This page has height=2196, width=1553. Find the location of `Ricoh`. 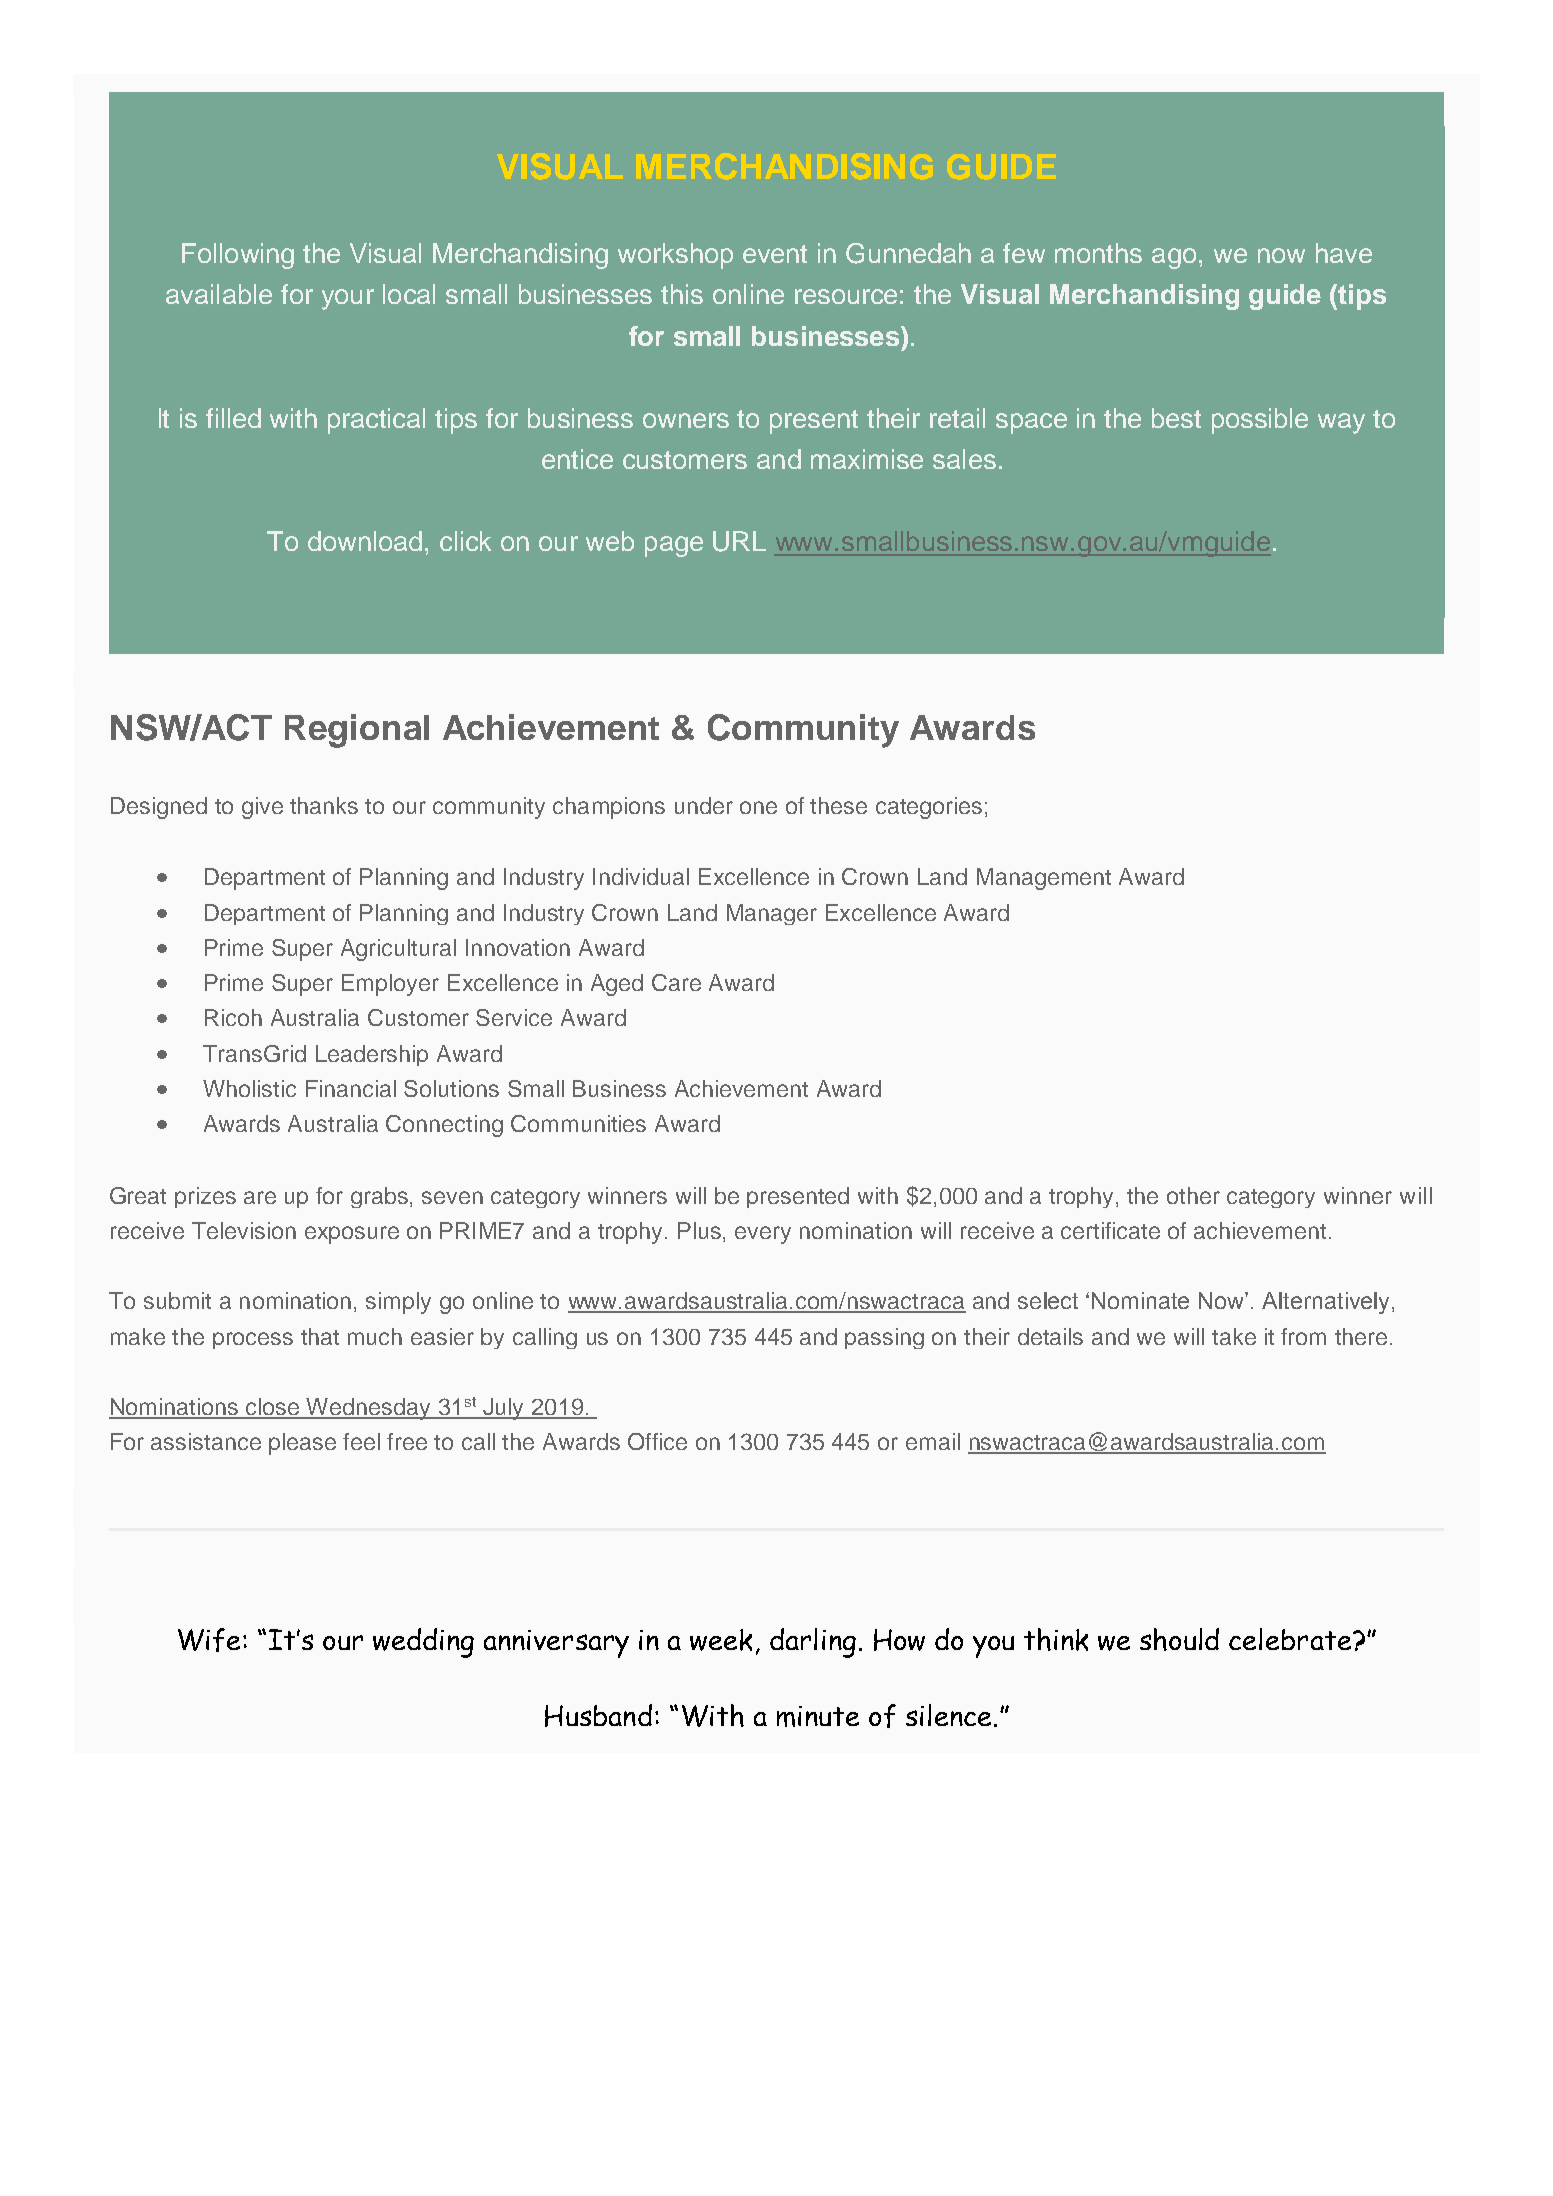

Ricoh is located at coordinates (233, 1017).
